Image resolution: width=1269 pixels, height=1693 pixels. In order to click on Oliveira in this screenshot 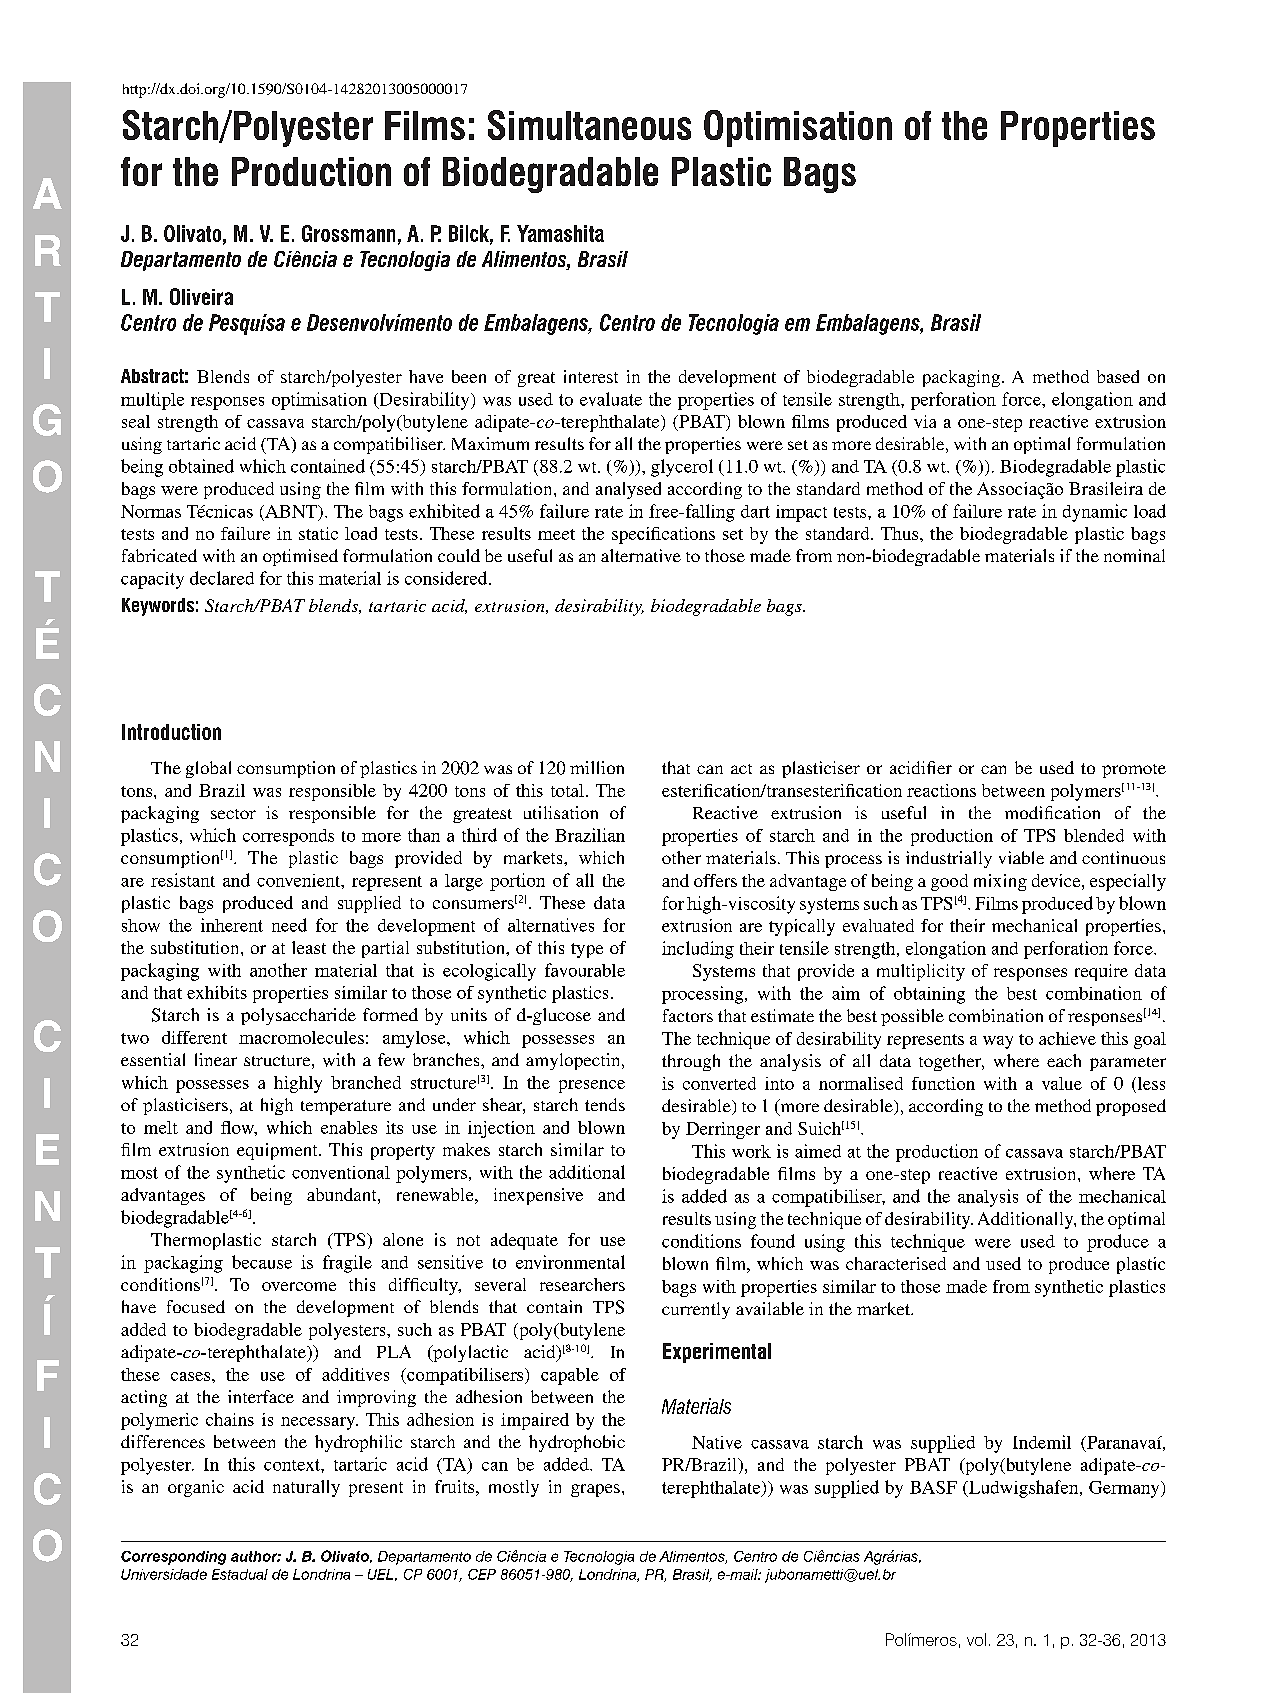, I will do `click(201, 296)`.
